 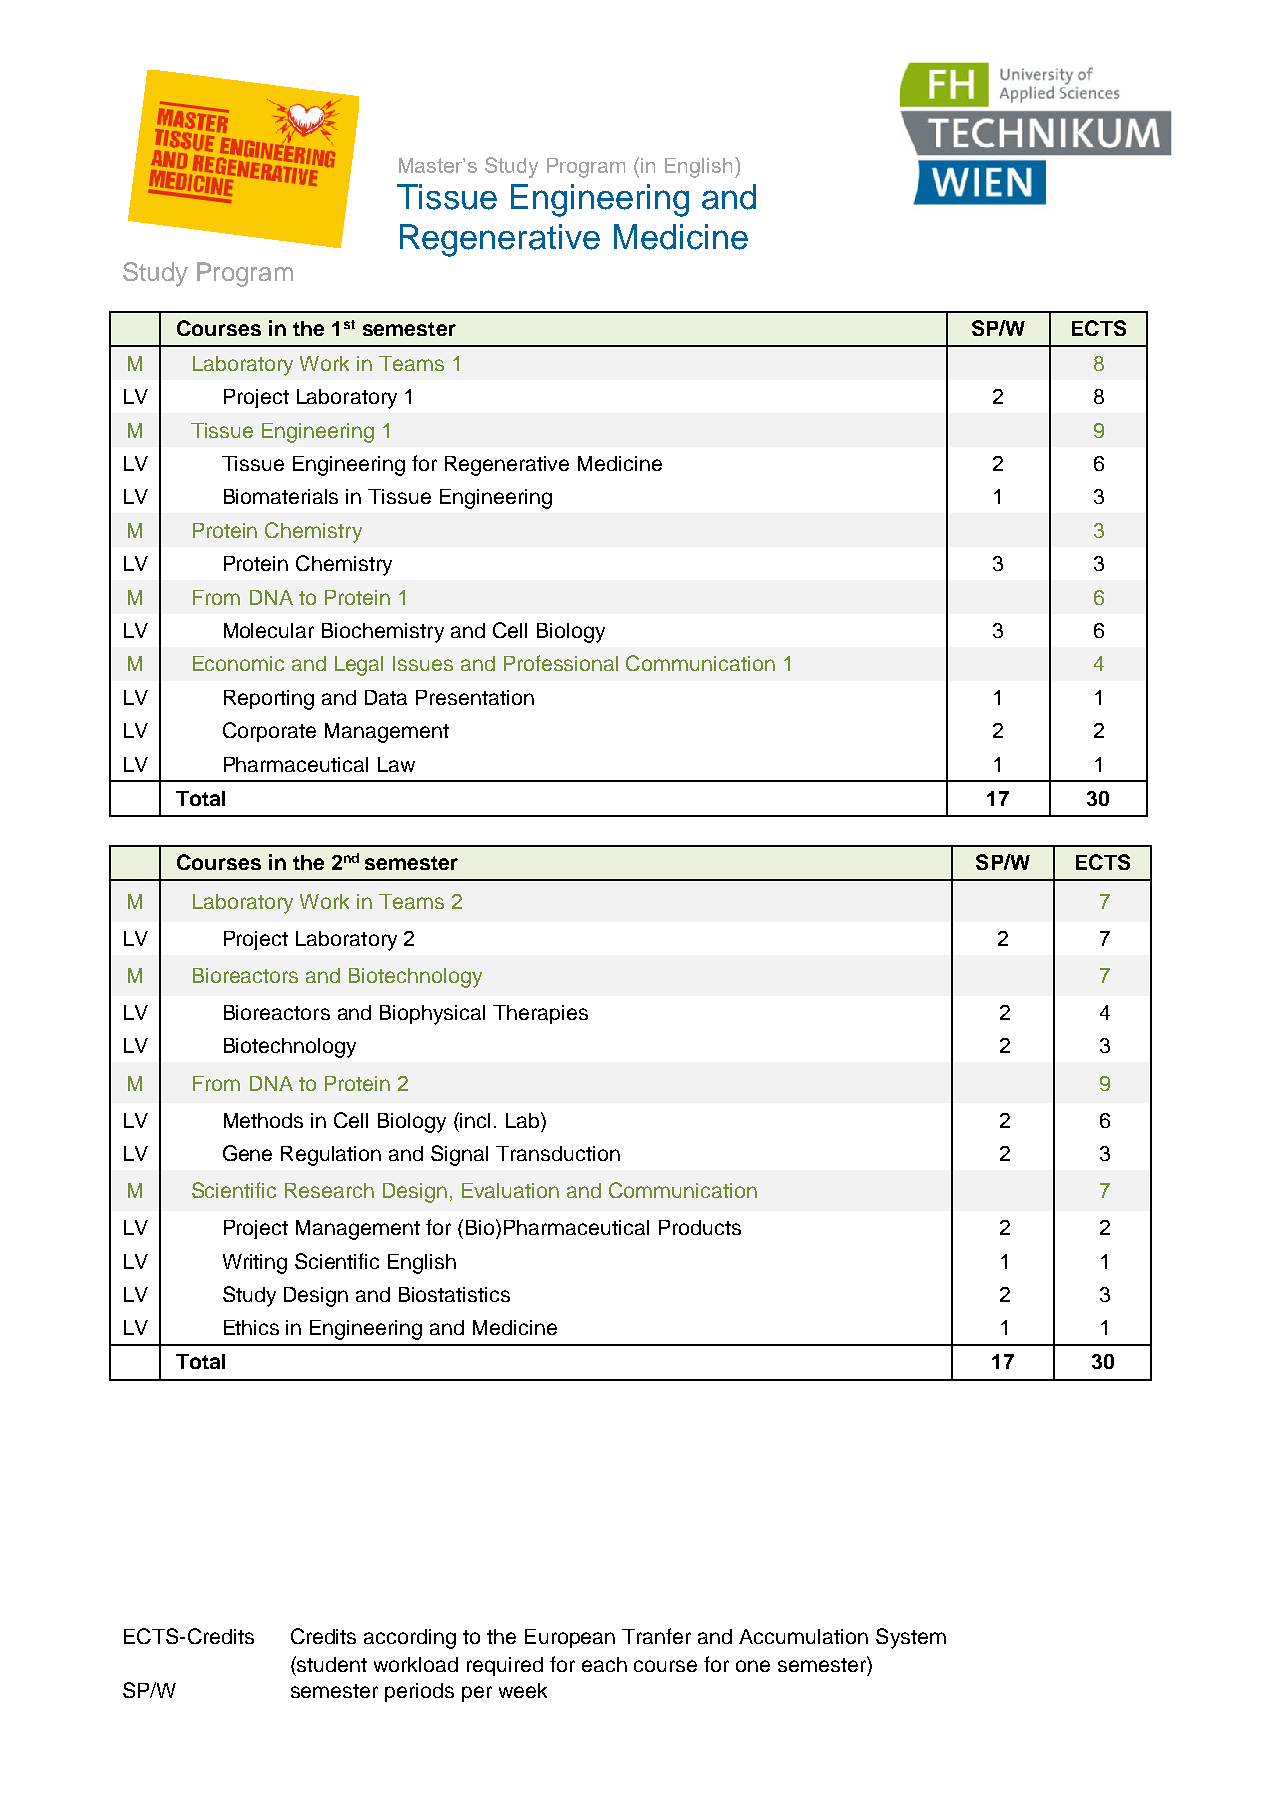 I want to click on Writing, so click(x=255, y=1264).
